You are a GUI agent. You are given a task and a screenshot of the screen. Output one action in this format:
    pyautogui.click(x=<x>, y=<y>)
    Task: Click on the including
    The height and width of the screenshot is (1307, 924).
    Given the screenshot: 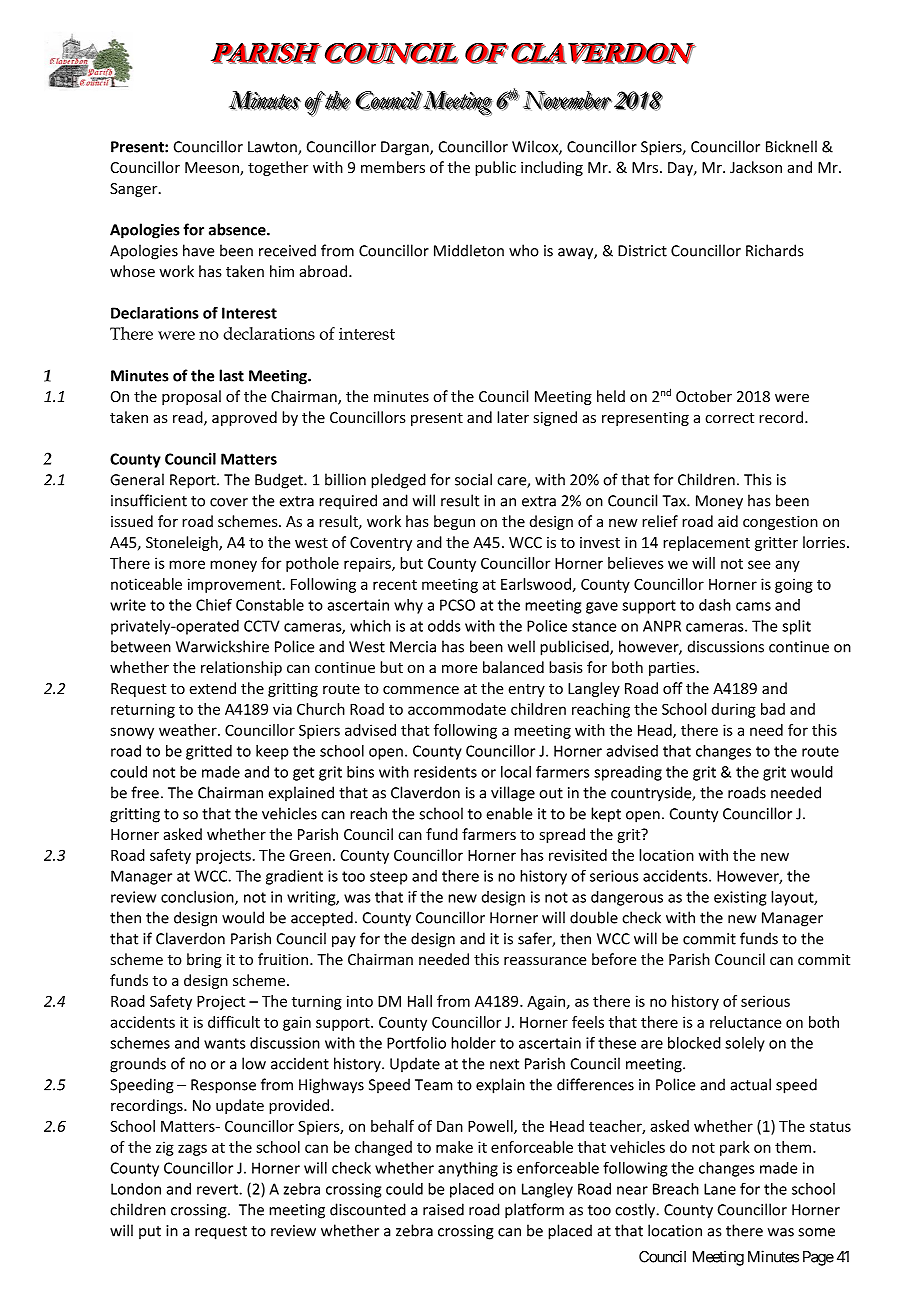 What is the action you would take?
    pyautogui.click(x=552, y=168)
